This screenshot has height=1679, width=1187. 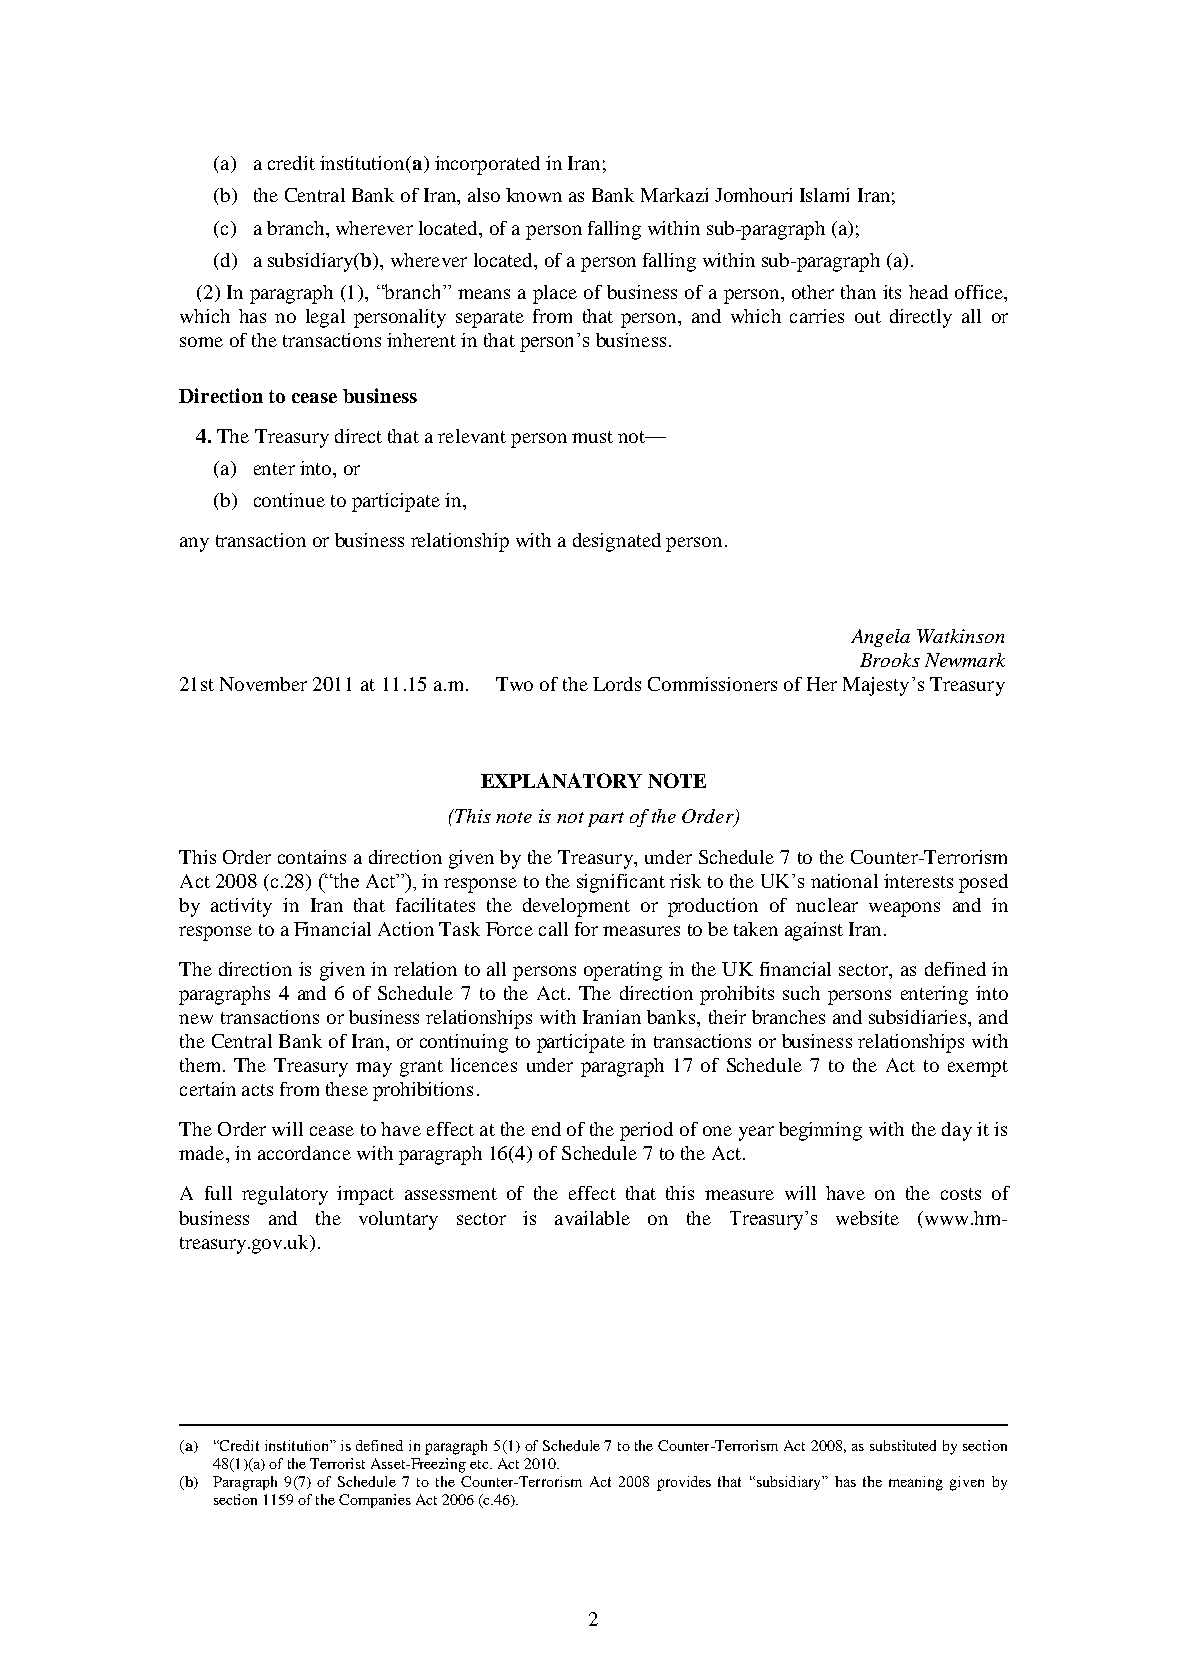 I want to click on weapons, so click(x=904, y=909).
